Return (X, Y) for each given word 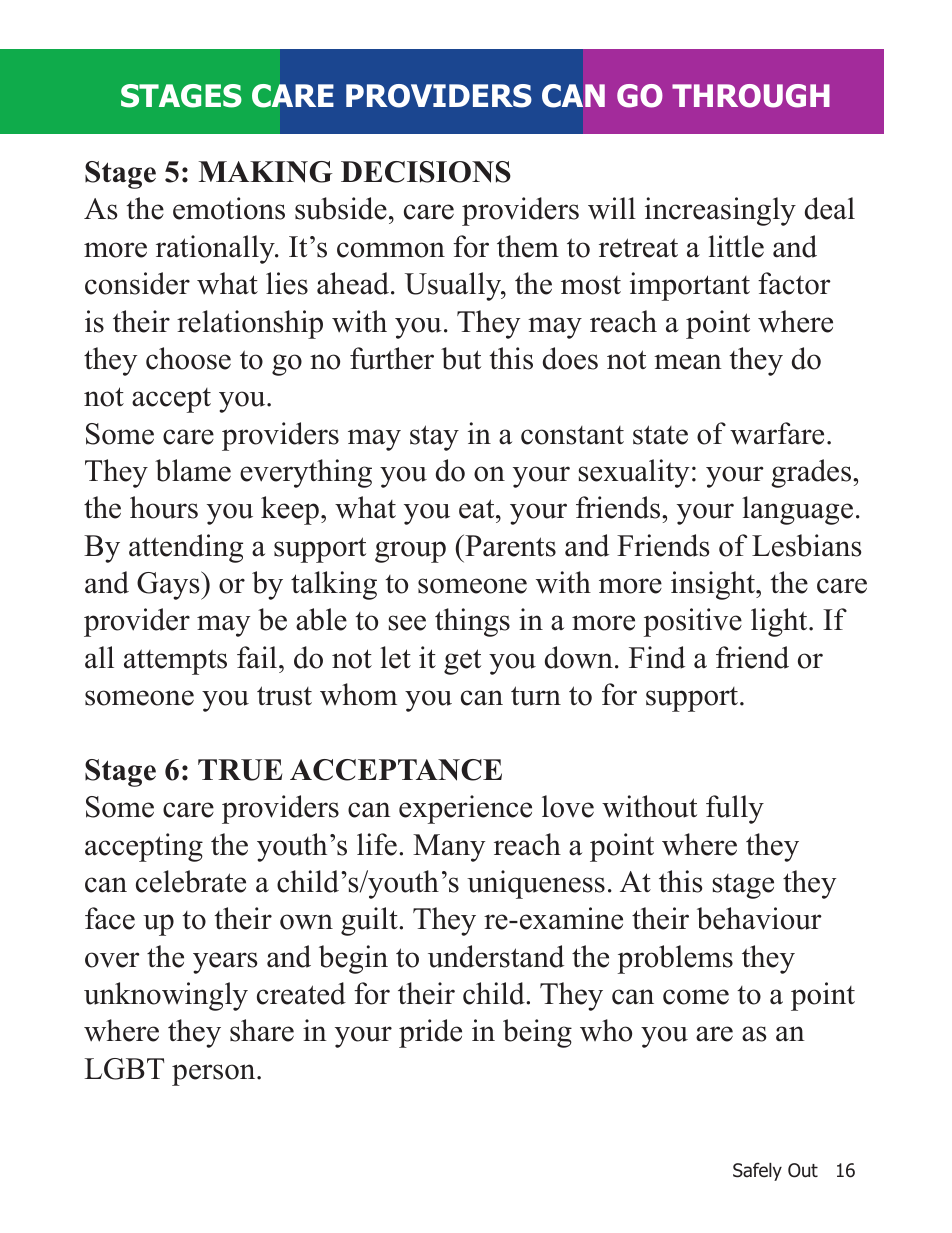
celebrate (191, 881)
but (461, 358)
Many (449, 848)
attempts (175, 662)
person (215, 1075)
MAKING (266, 172)
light (780, 622)
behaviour (759, 918)
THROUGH (751, 96)
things (472, 622)
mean (688, 362)
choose (188, 358)
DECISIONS (426, 172)
